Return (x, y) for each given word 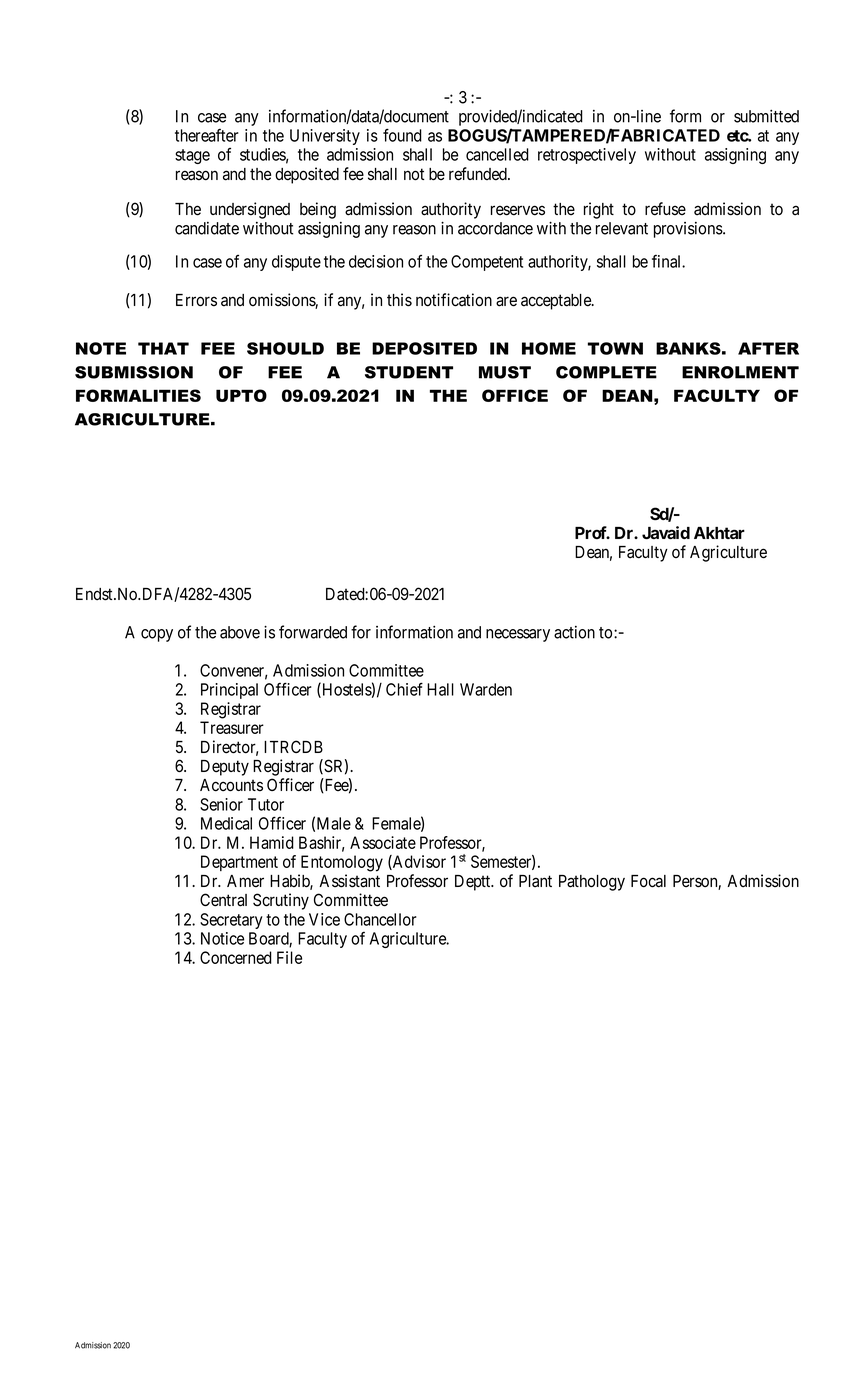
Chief (404, 689)
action (574, 632)
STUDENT (409, 372)
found (402, 135)
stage (192, 156)
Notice (222, 938)
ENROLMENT (740, 372)
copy (157, 635)
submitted (766, 116)
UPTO (241, 395)
